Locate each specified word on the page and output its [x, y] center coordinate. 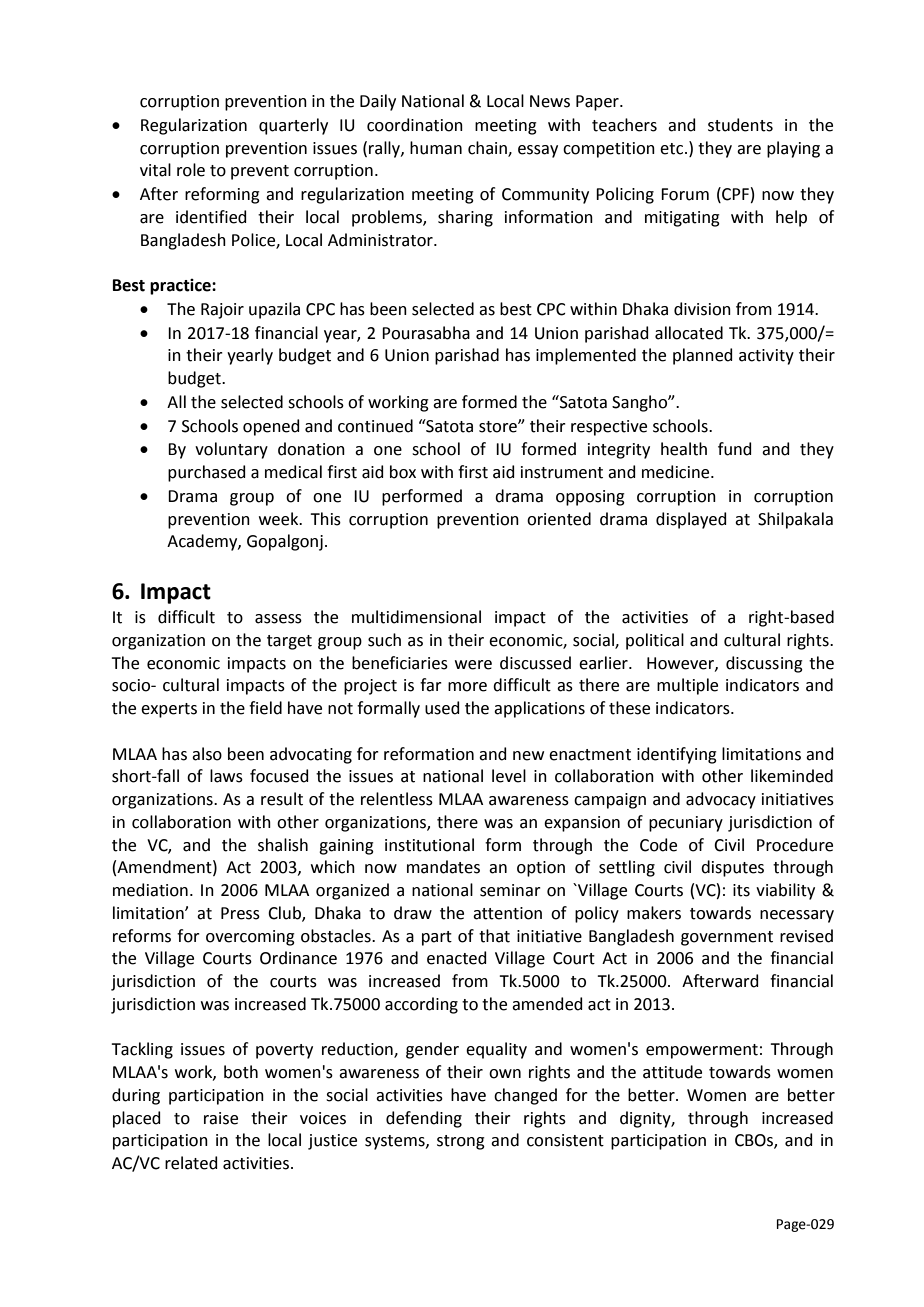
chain [488, 148]
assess [278, 619]
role [191, 170]
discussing [764, 664]
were [473, 665]
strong [461, 1142]
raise [221, 1118]
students [740, 125]
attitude [672, 1072]
